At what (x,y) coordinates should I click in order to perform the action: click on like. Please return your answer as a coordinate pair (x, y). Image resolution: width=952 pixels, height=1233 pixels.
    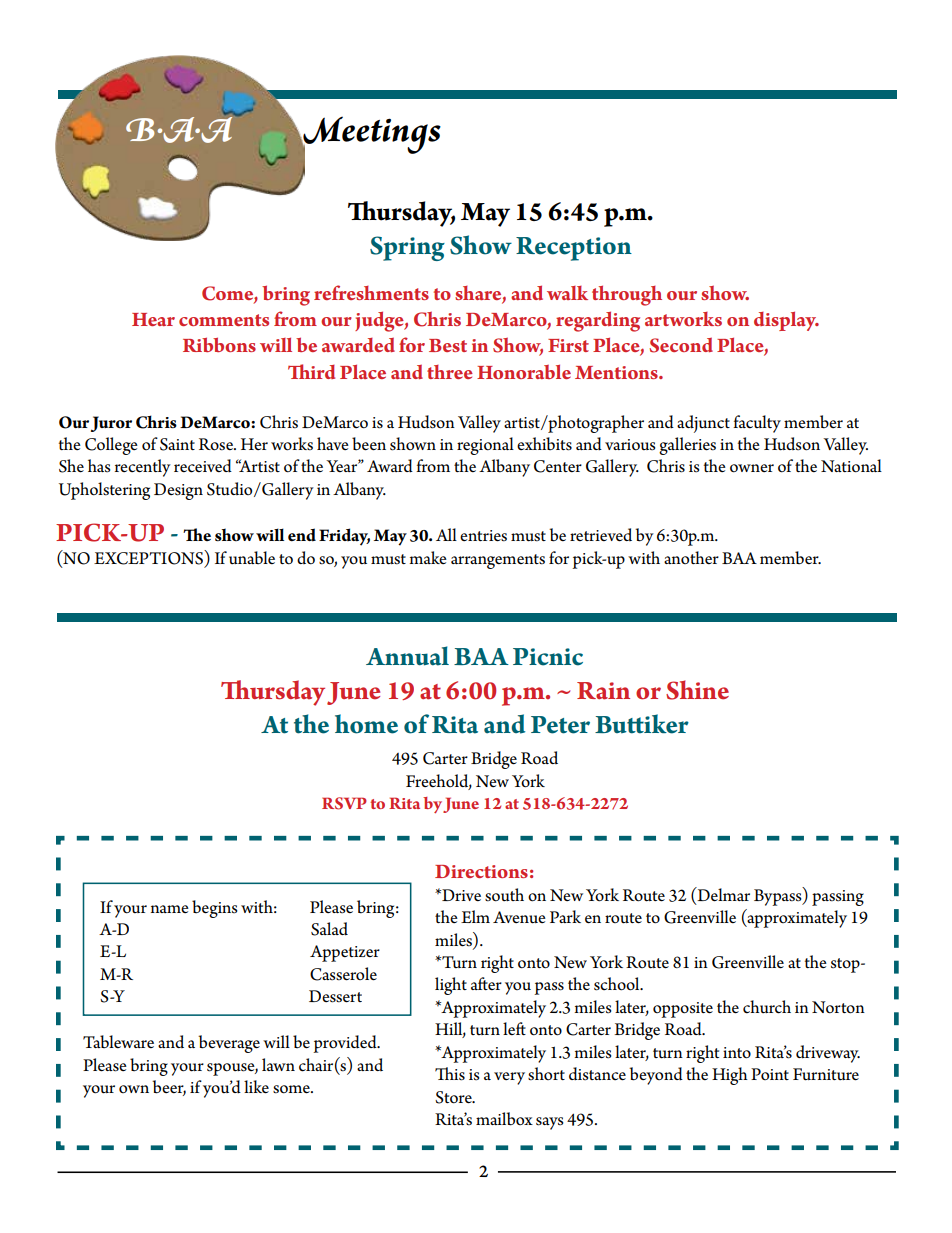
    Looking at the image, I should click on (256, 1087).
